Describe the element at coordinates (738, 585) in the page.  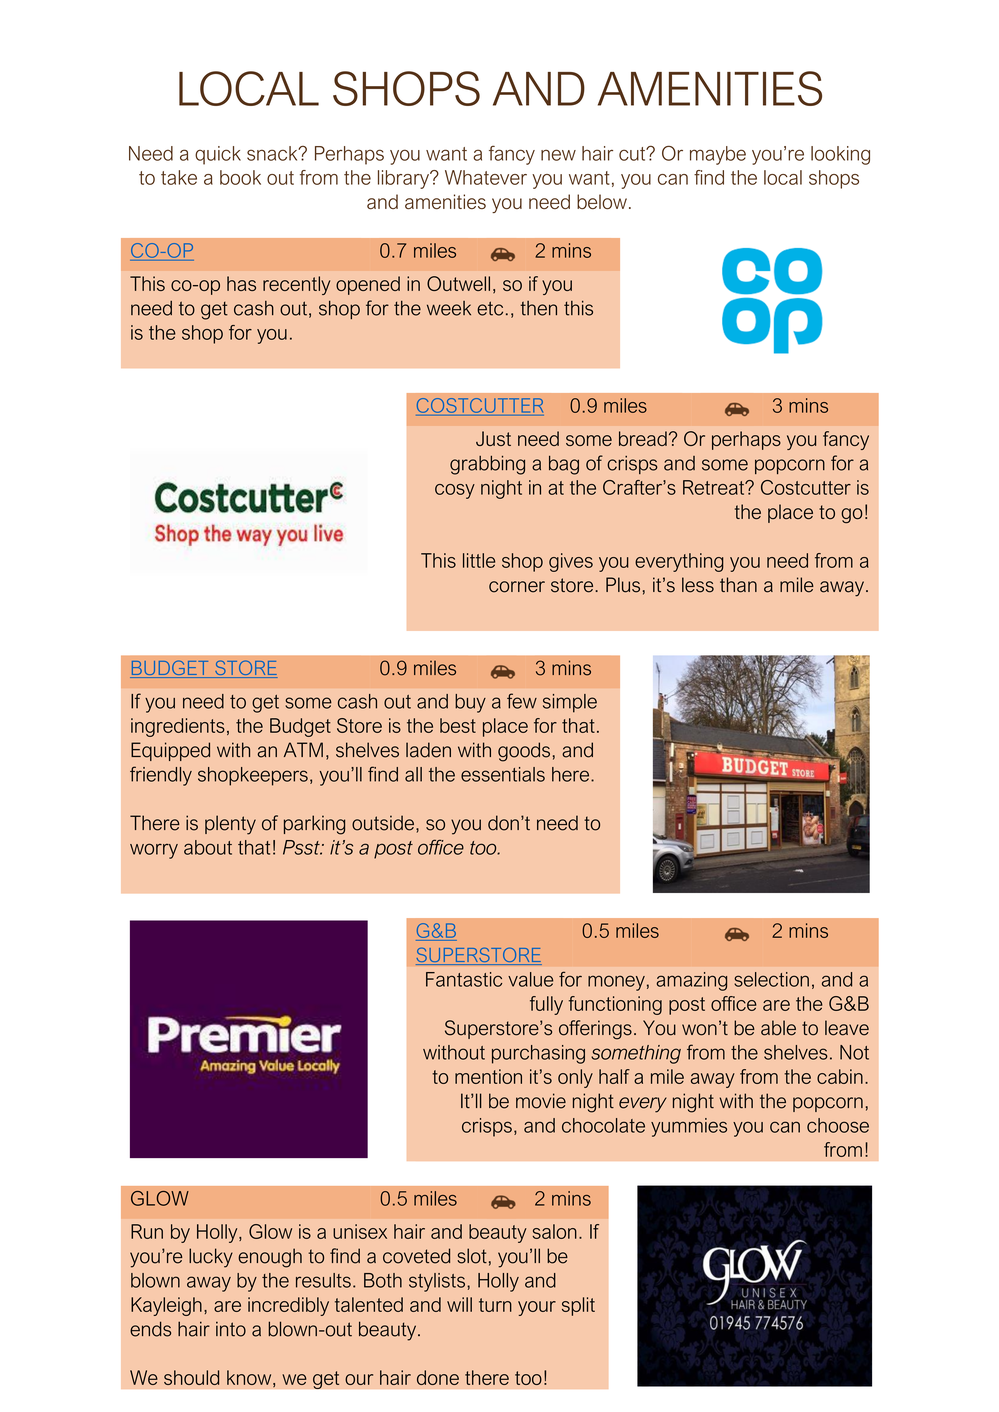
I see `than` at that location.
